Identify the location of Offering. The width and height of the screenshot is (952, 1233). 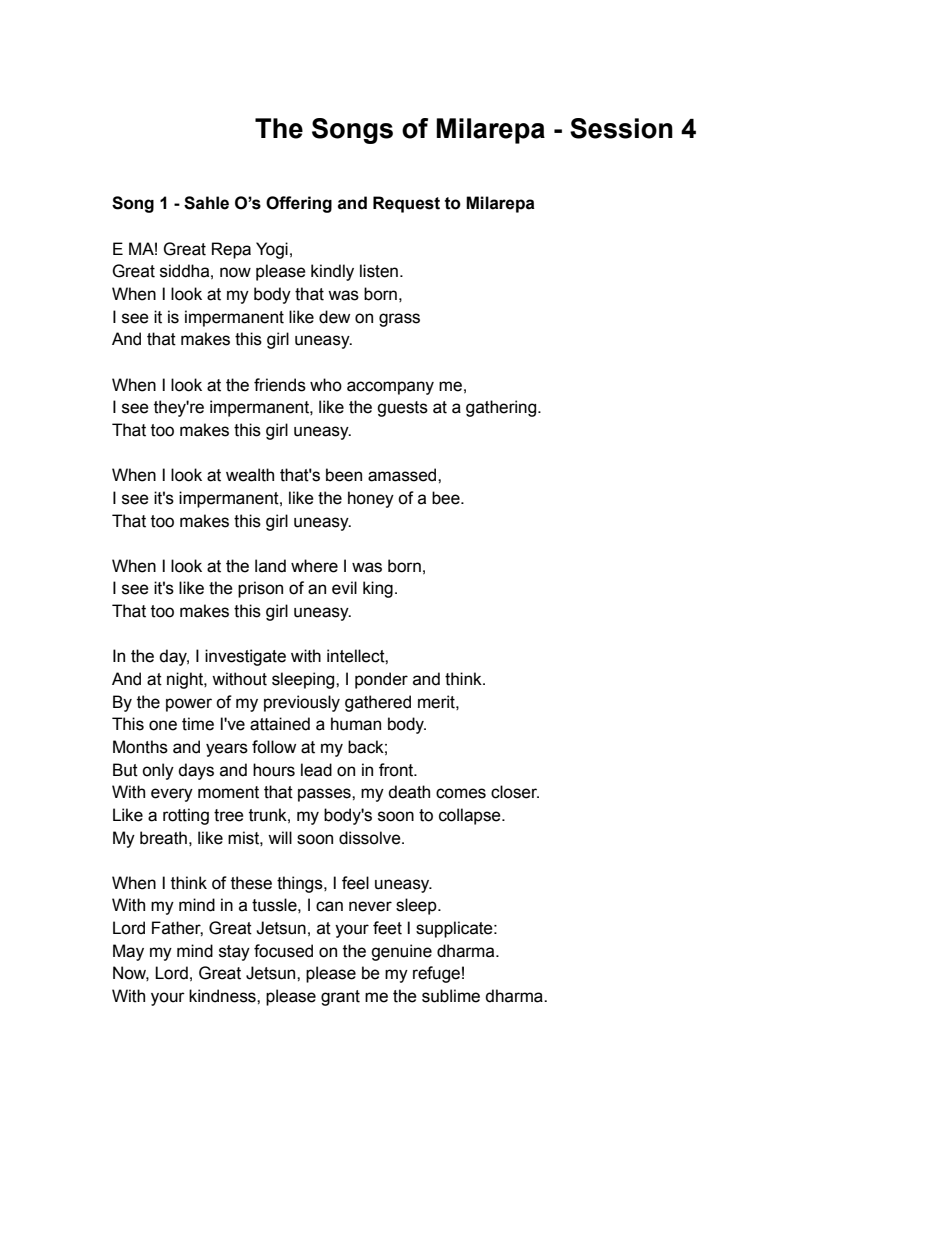
(299, 204).
